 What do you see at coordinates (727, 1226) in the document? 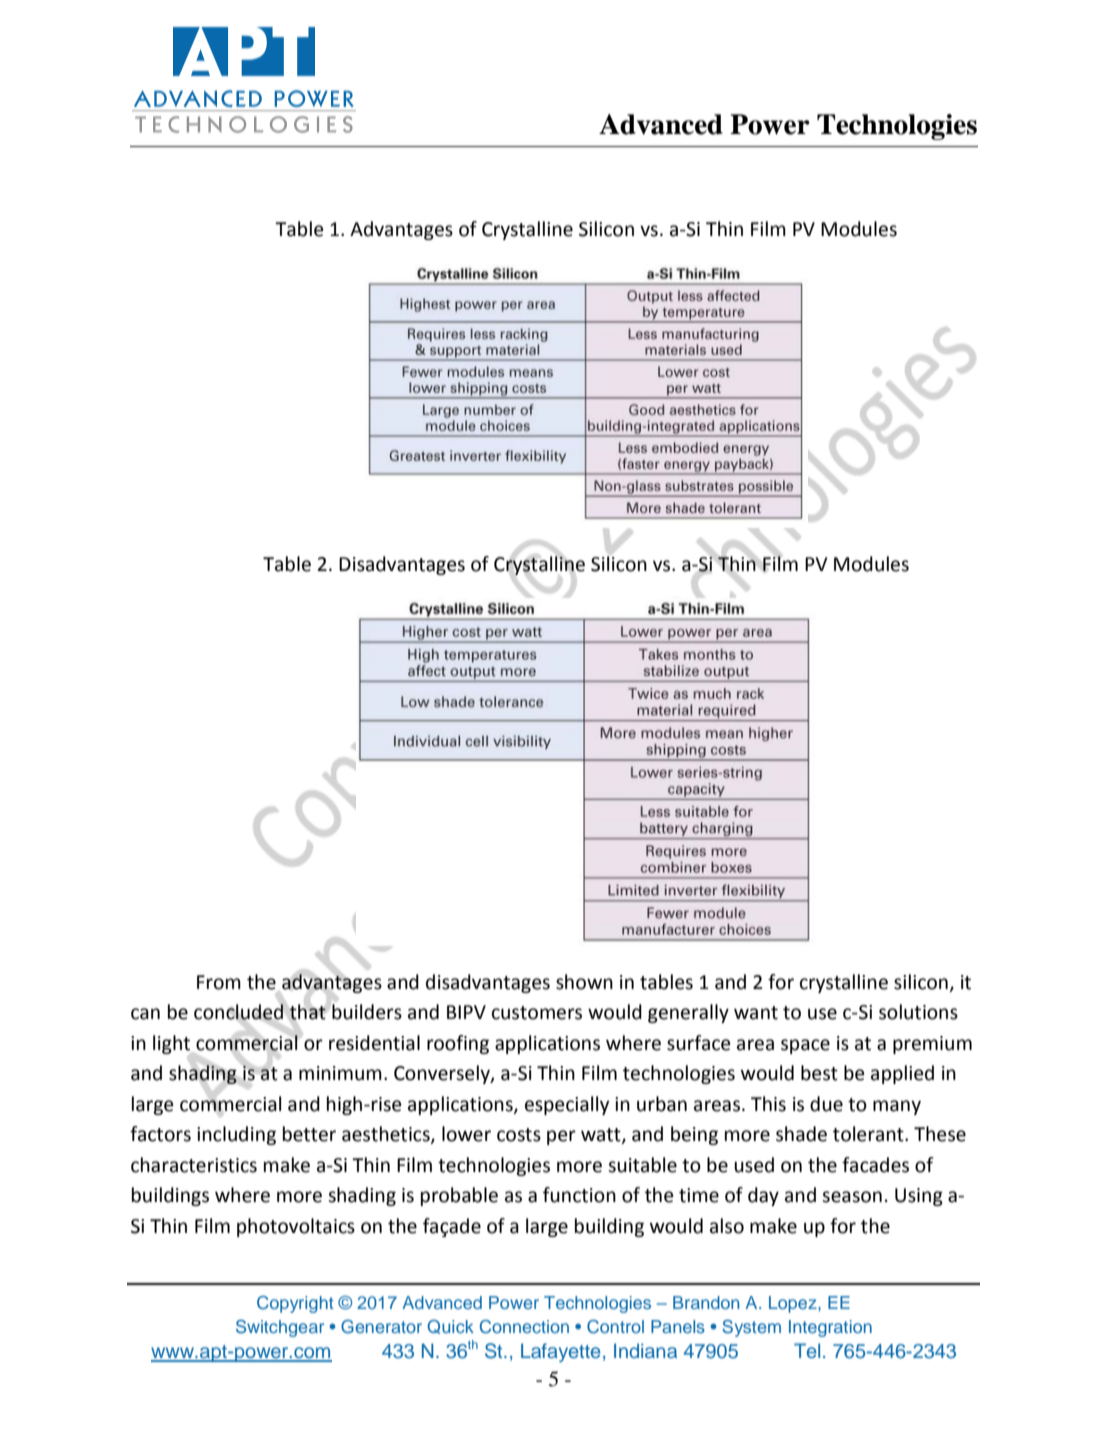
I see `also` at bounding box center [727, 1226].
